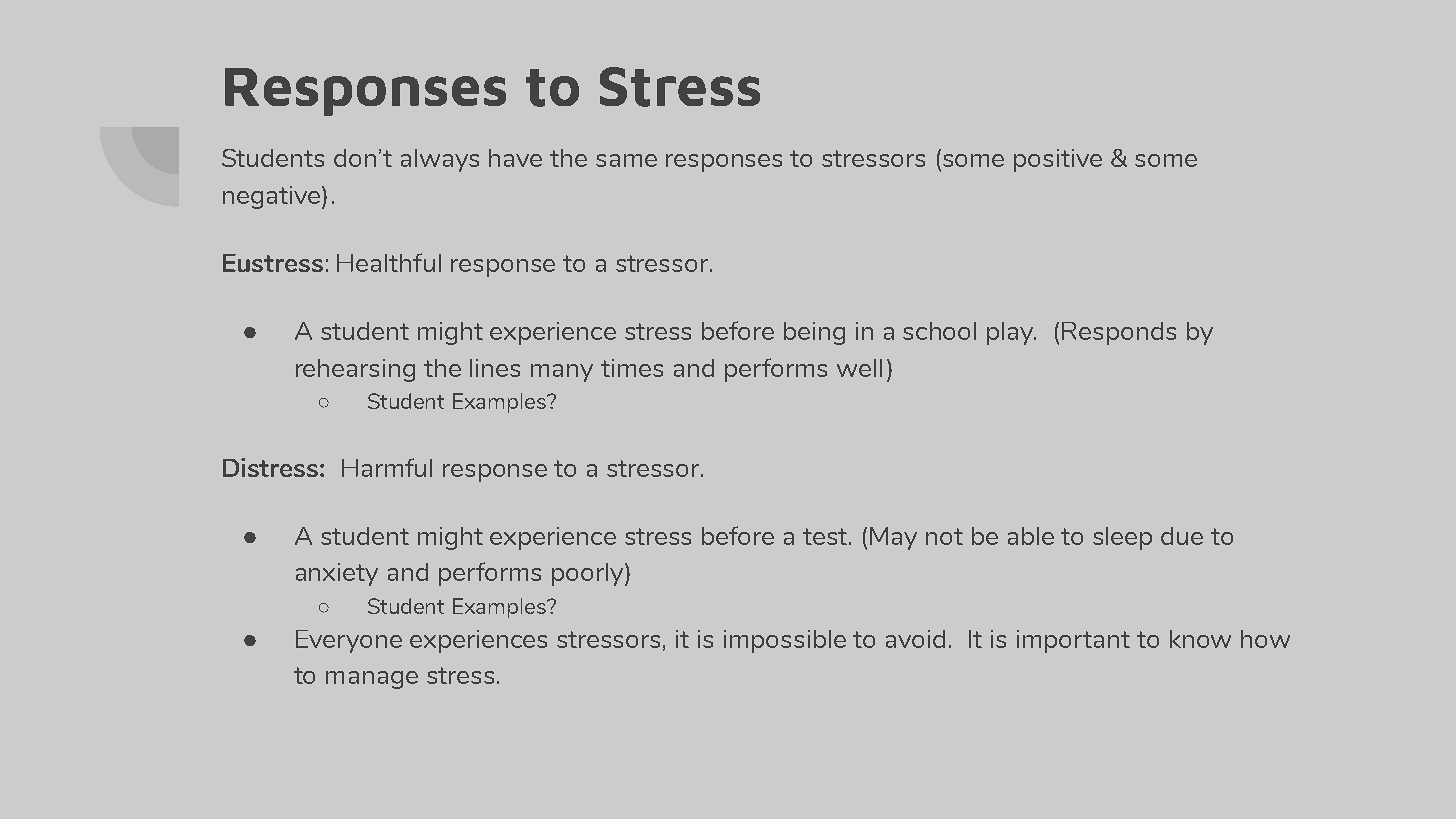  Describe the element at coordinates (440, 160) in the screenshot. I see `always` at that location.
